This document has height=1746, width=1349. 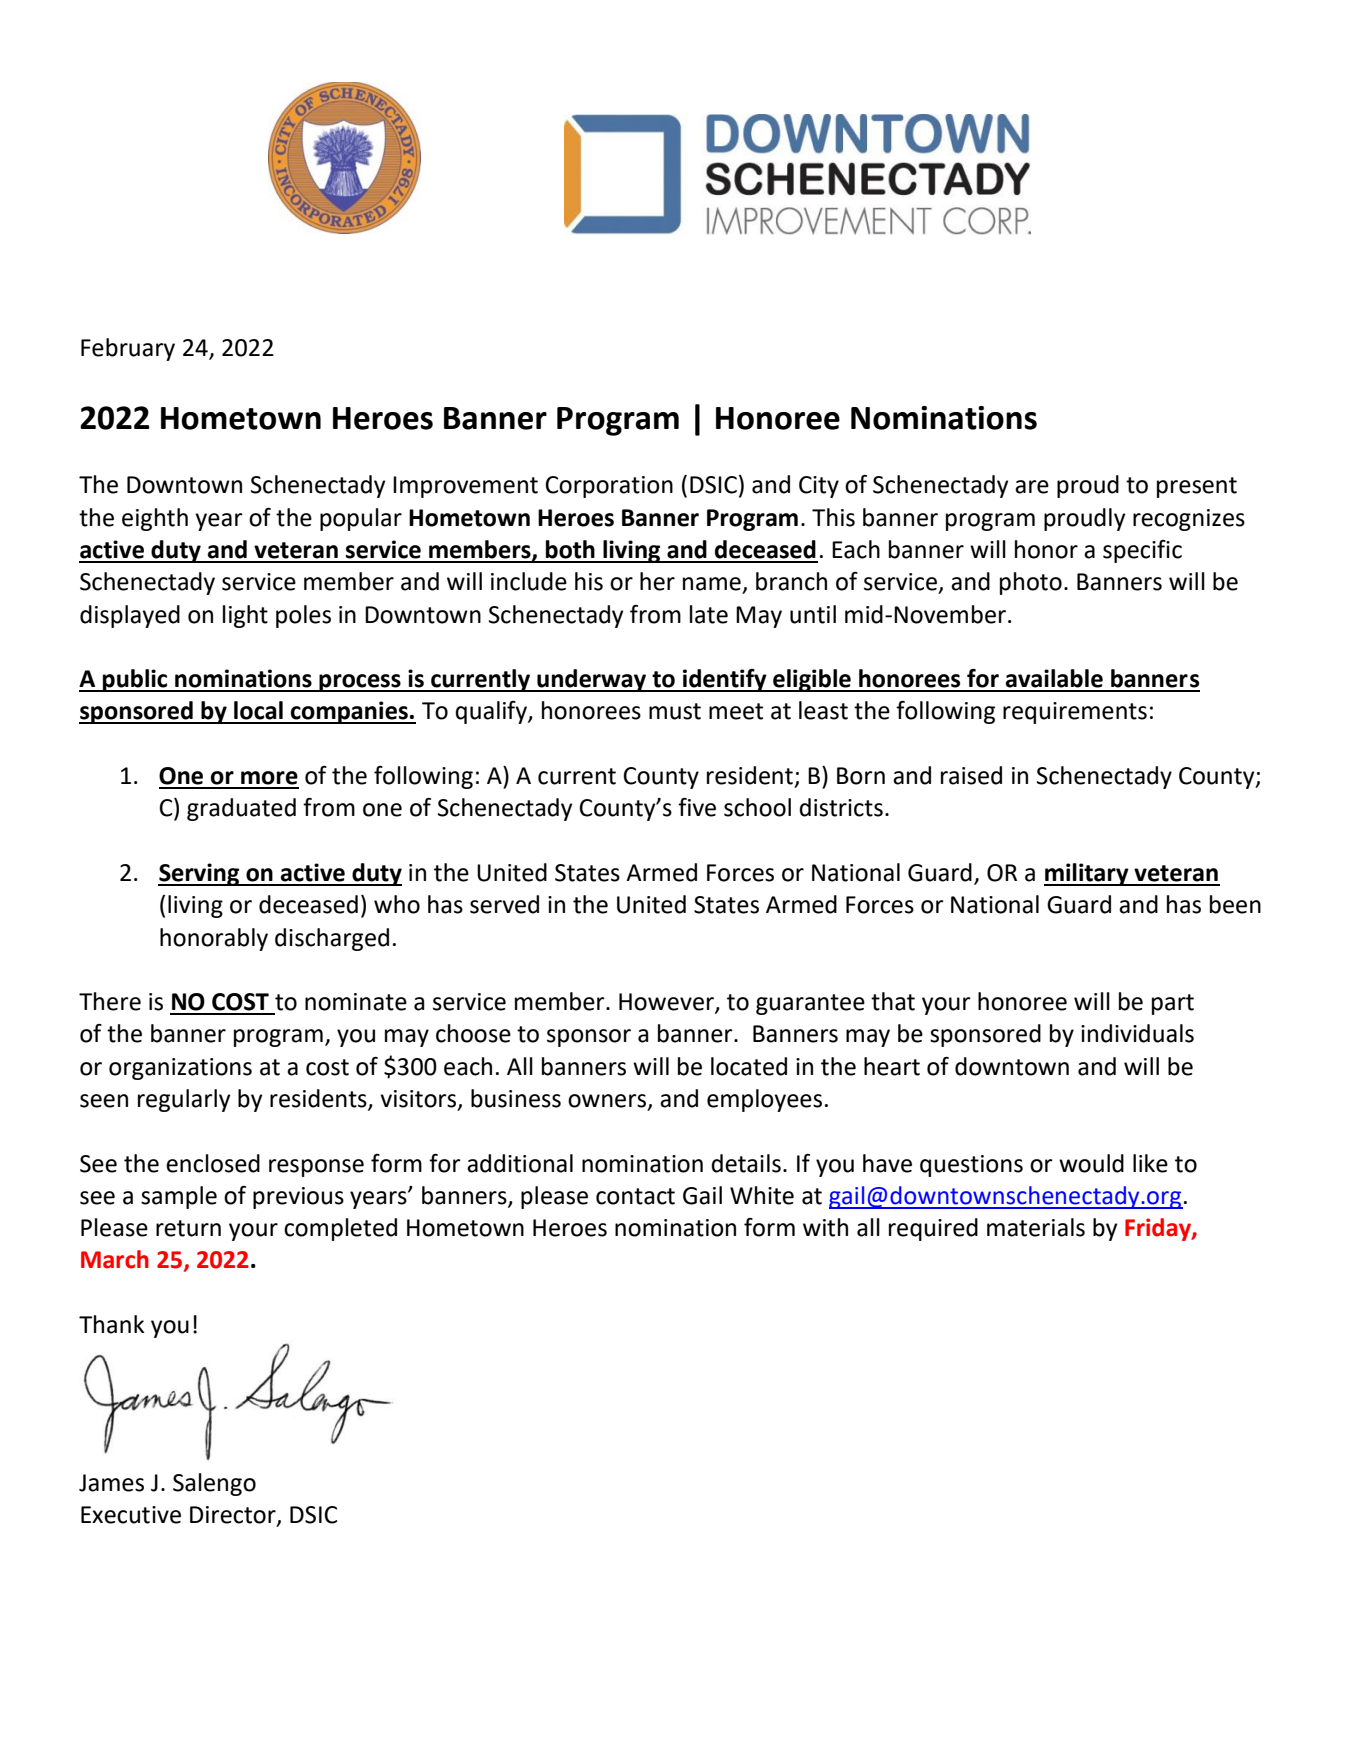 What do you see at coordinates (1075, 713) in the document?
I see `requirements` at bounding box center [1075, 713].
